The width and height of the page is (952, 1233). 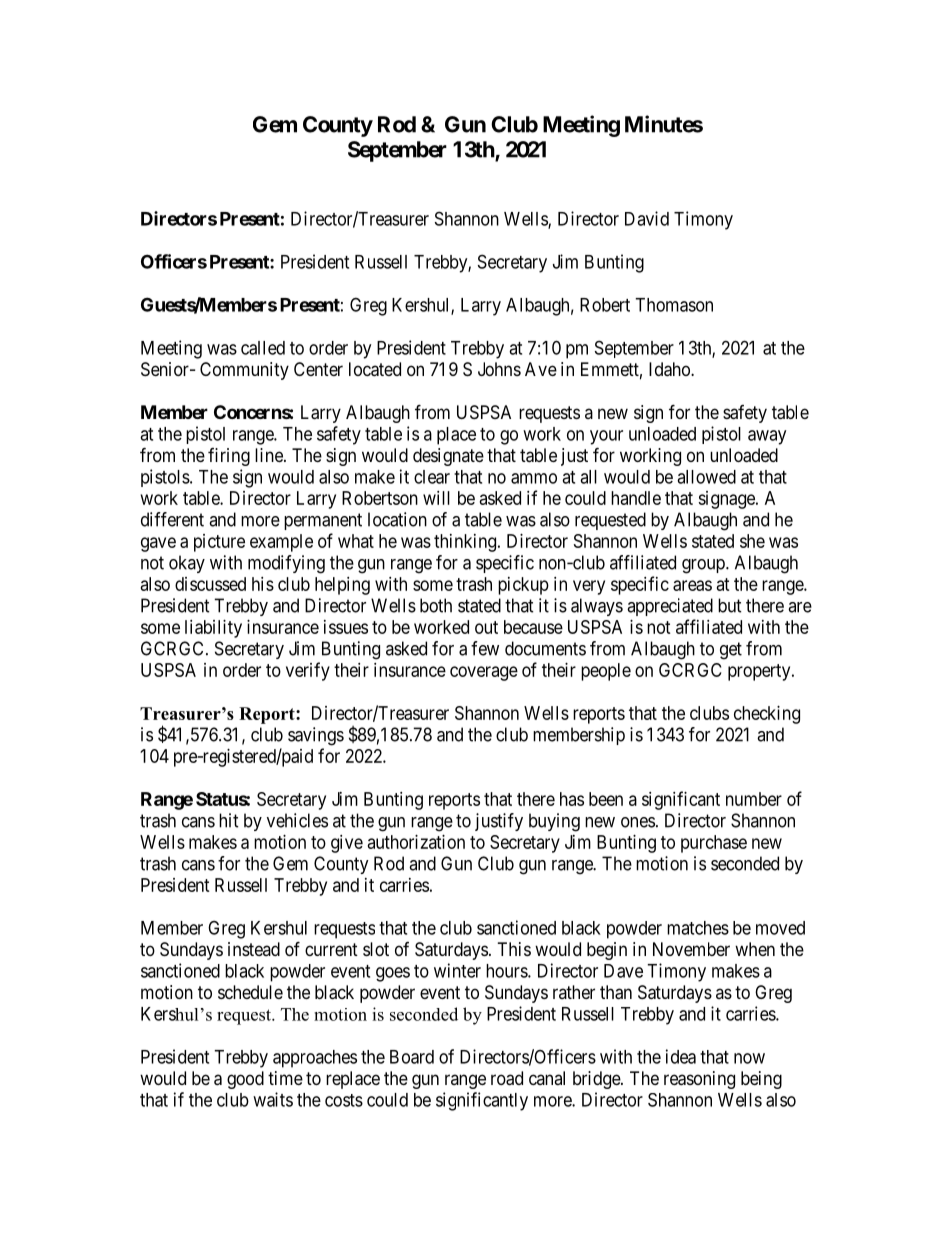 I want to click on savings, so click(x=316, y=736).
